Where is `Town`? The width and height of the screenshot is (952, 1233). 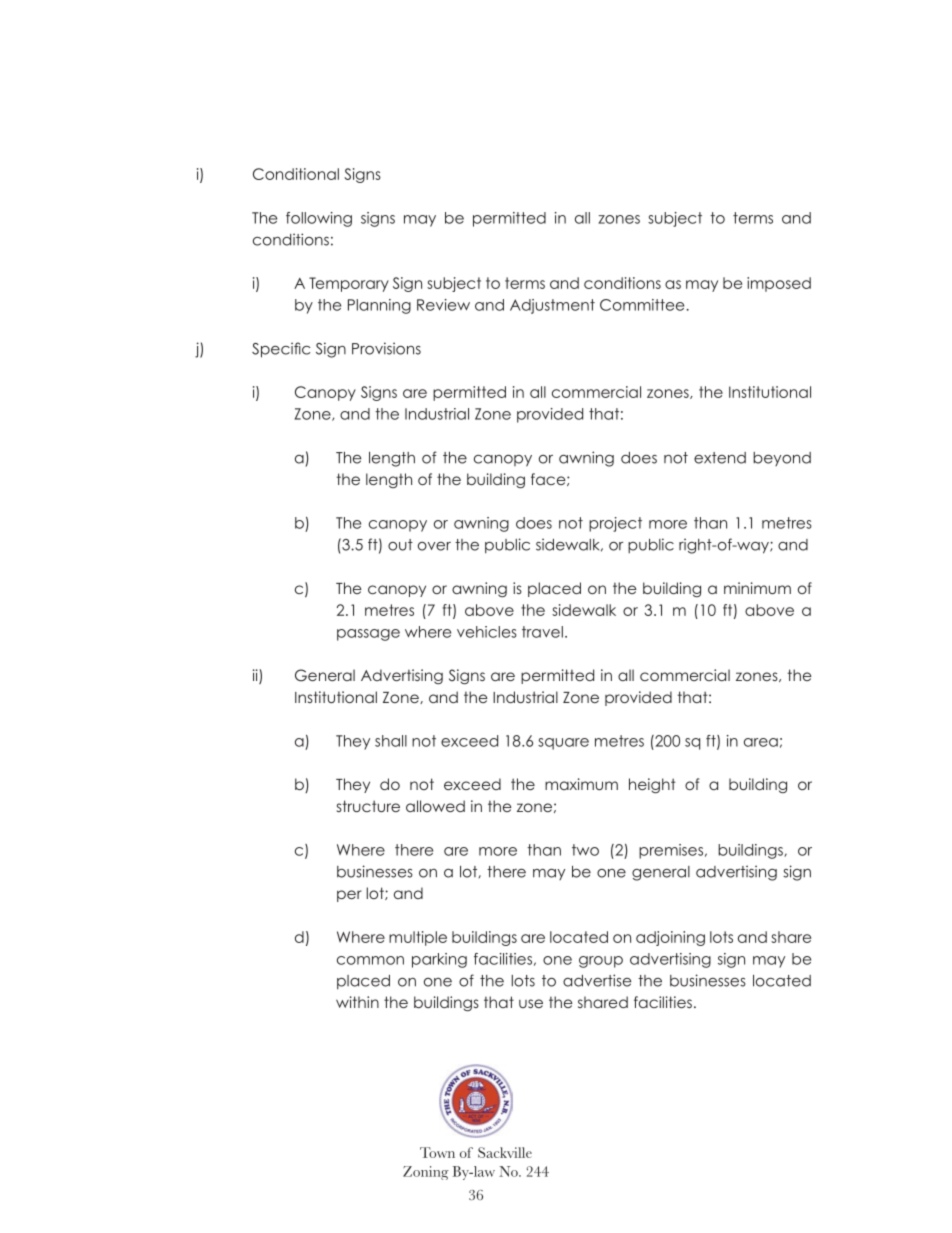
Town is located at coordinates (437, 1152).
